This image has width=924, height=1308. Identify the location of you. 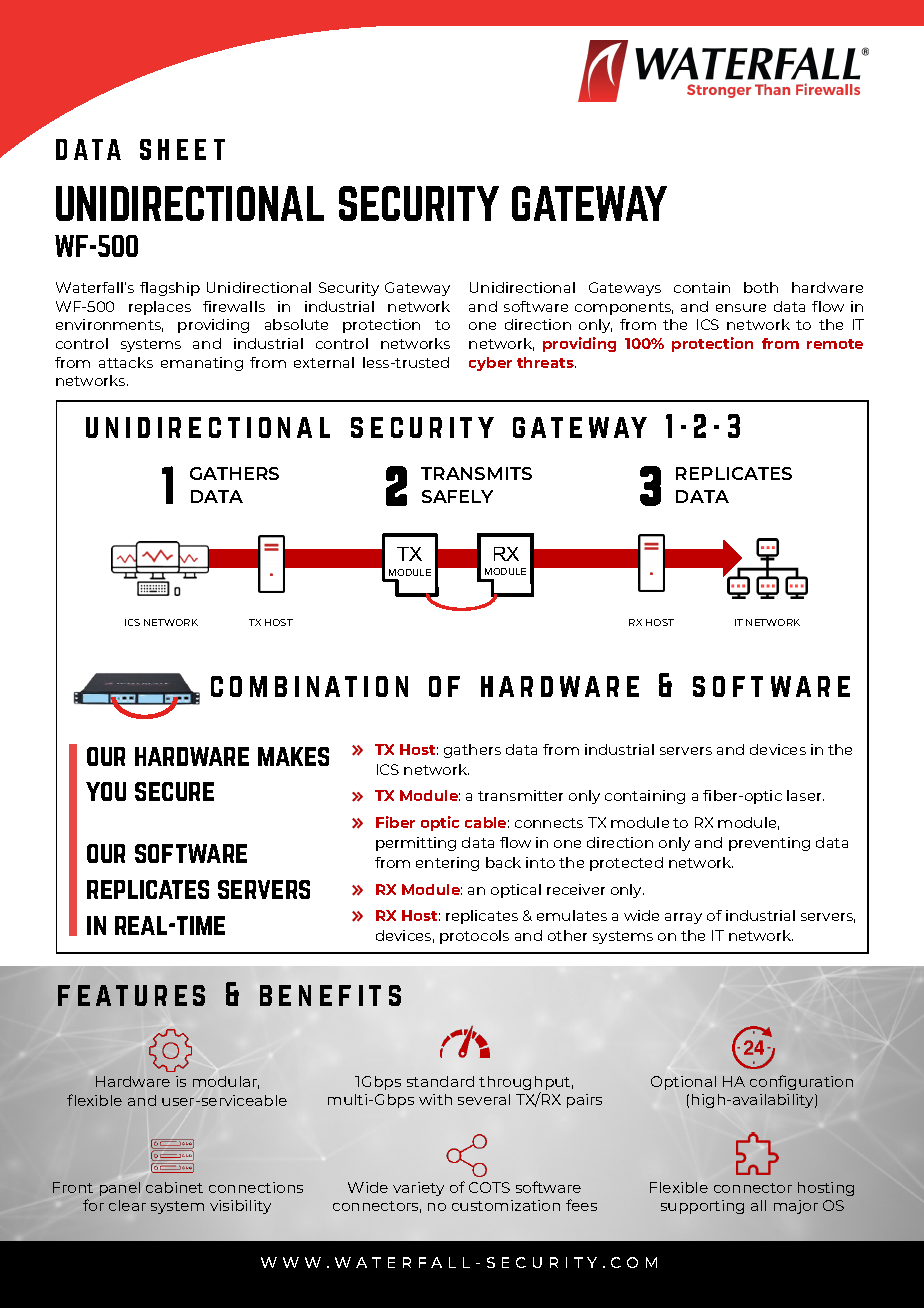
(106, 791).
